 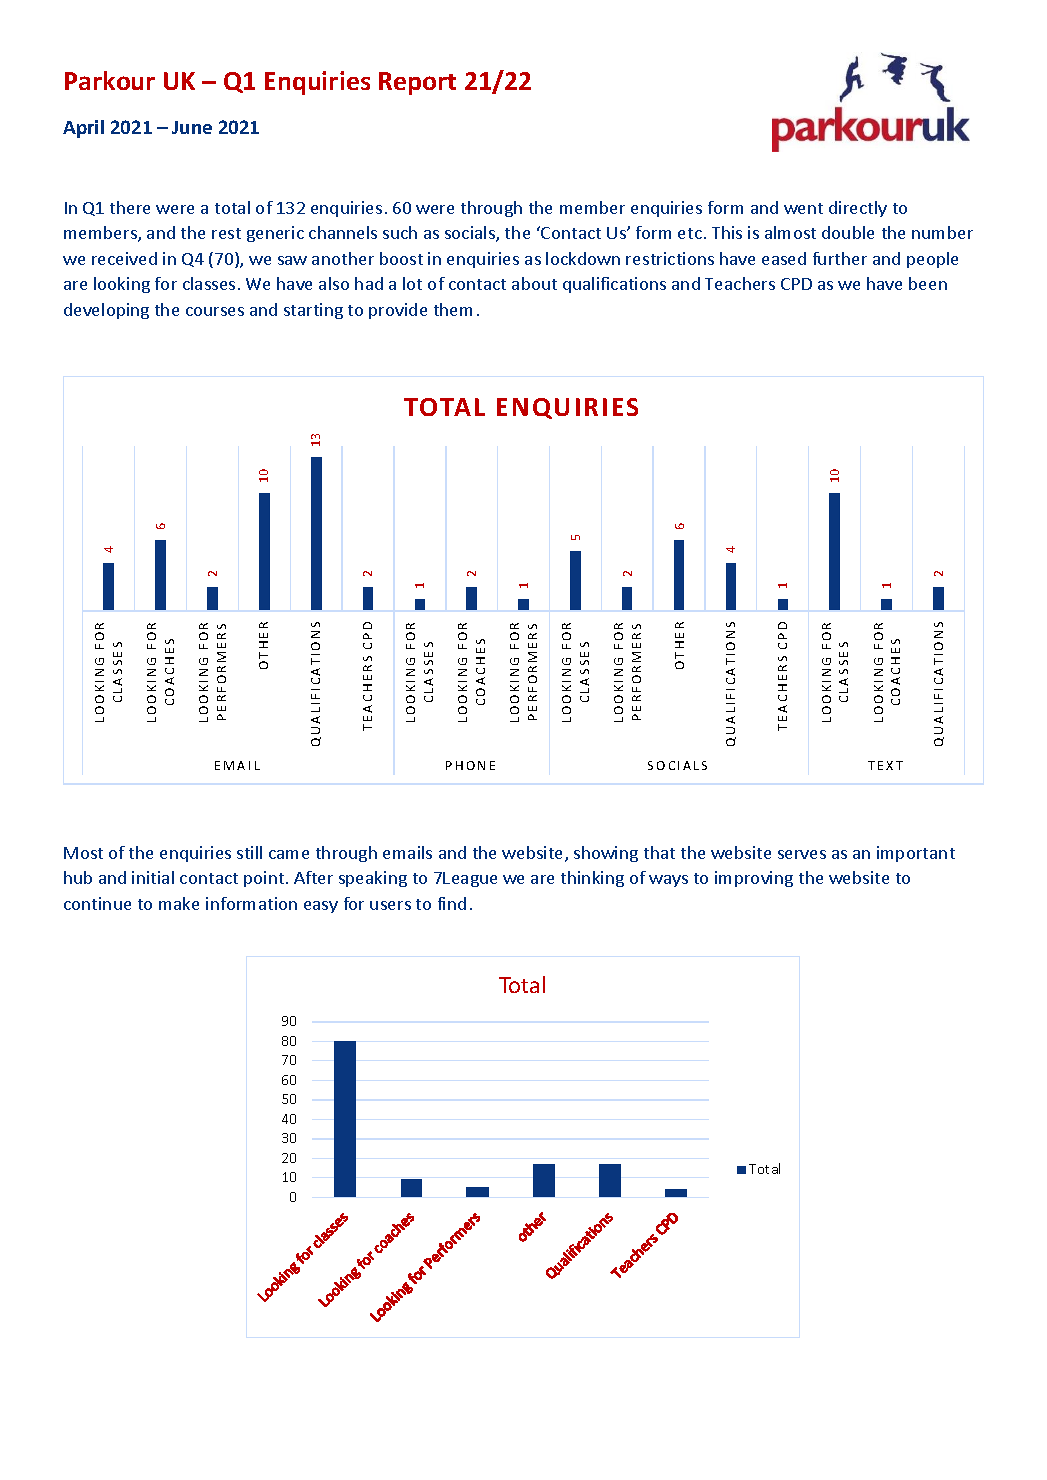 I want to click on June, so click(x=192, y=127).
